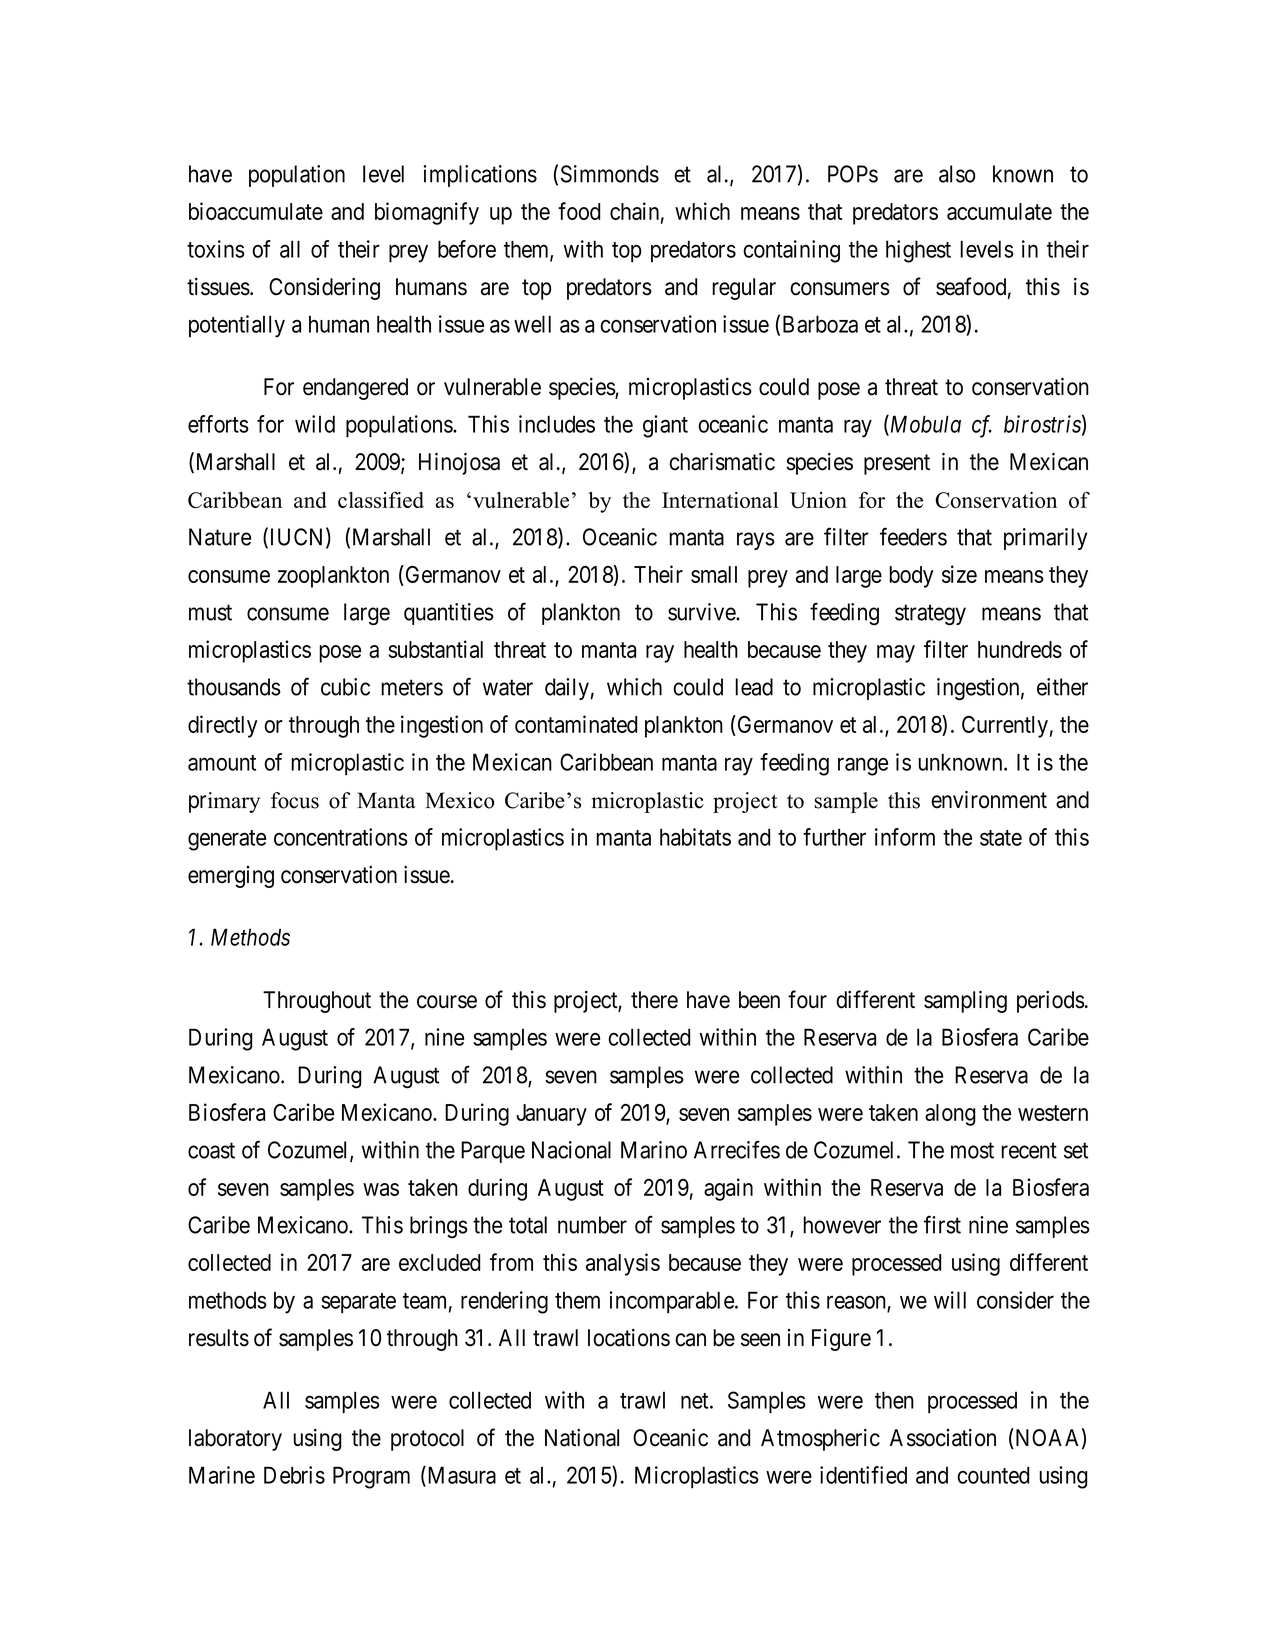 This screenshot has width=1276, height=1651. What do you see at coordinates (972, 1151) in the screenshot?
I see `most` at bounding box center [972, 1151].
